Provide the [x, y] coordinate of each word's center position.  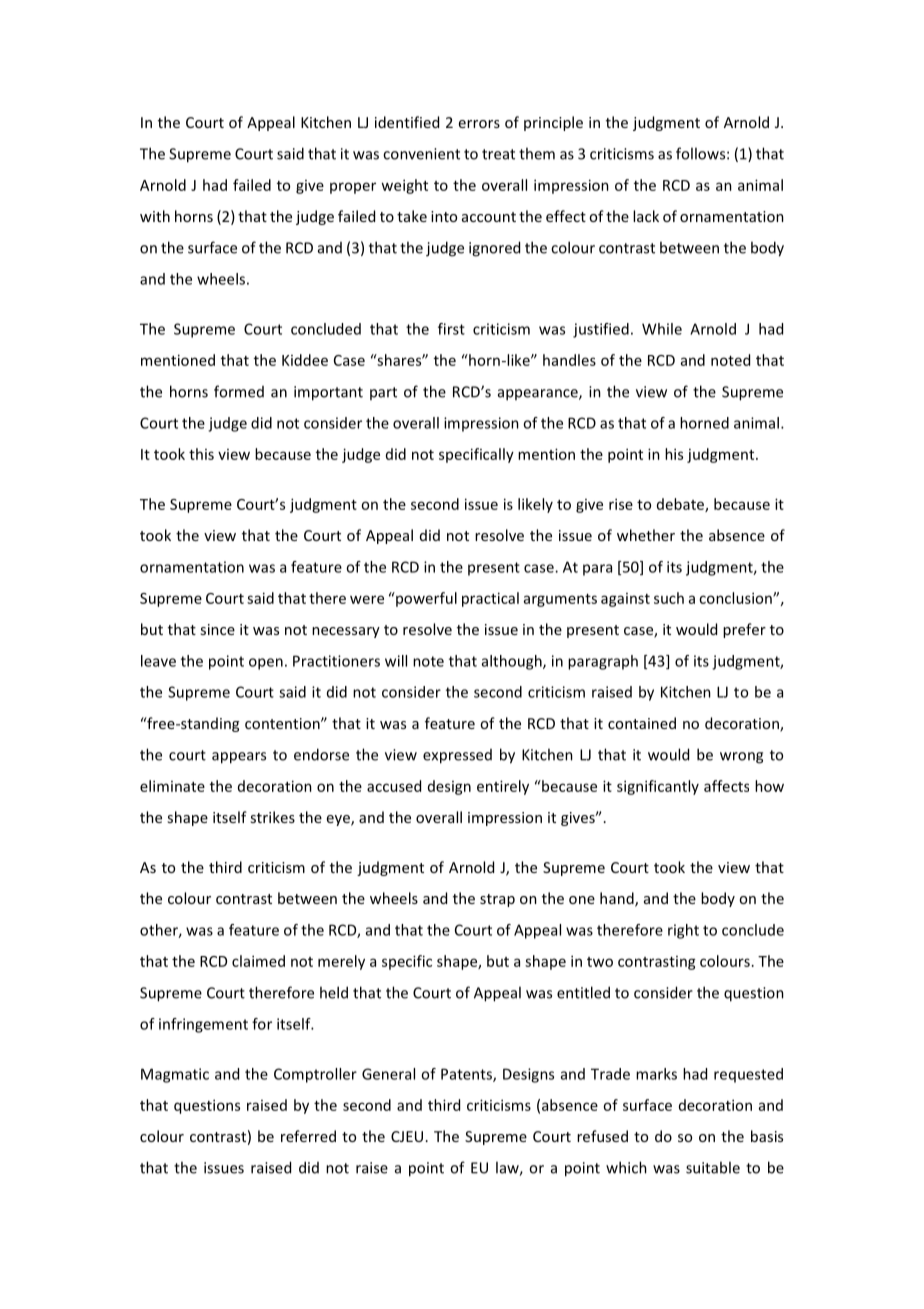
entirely [503, 787]
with [155, 216]
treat [498, 154]
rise [621, 504]
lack [646, 216]
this [201, 454]
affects [726, 786]
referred [308, 1136]
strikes [272, 817]
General [388, 1074]
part [383, 393]
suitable [713, 1167]
